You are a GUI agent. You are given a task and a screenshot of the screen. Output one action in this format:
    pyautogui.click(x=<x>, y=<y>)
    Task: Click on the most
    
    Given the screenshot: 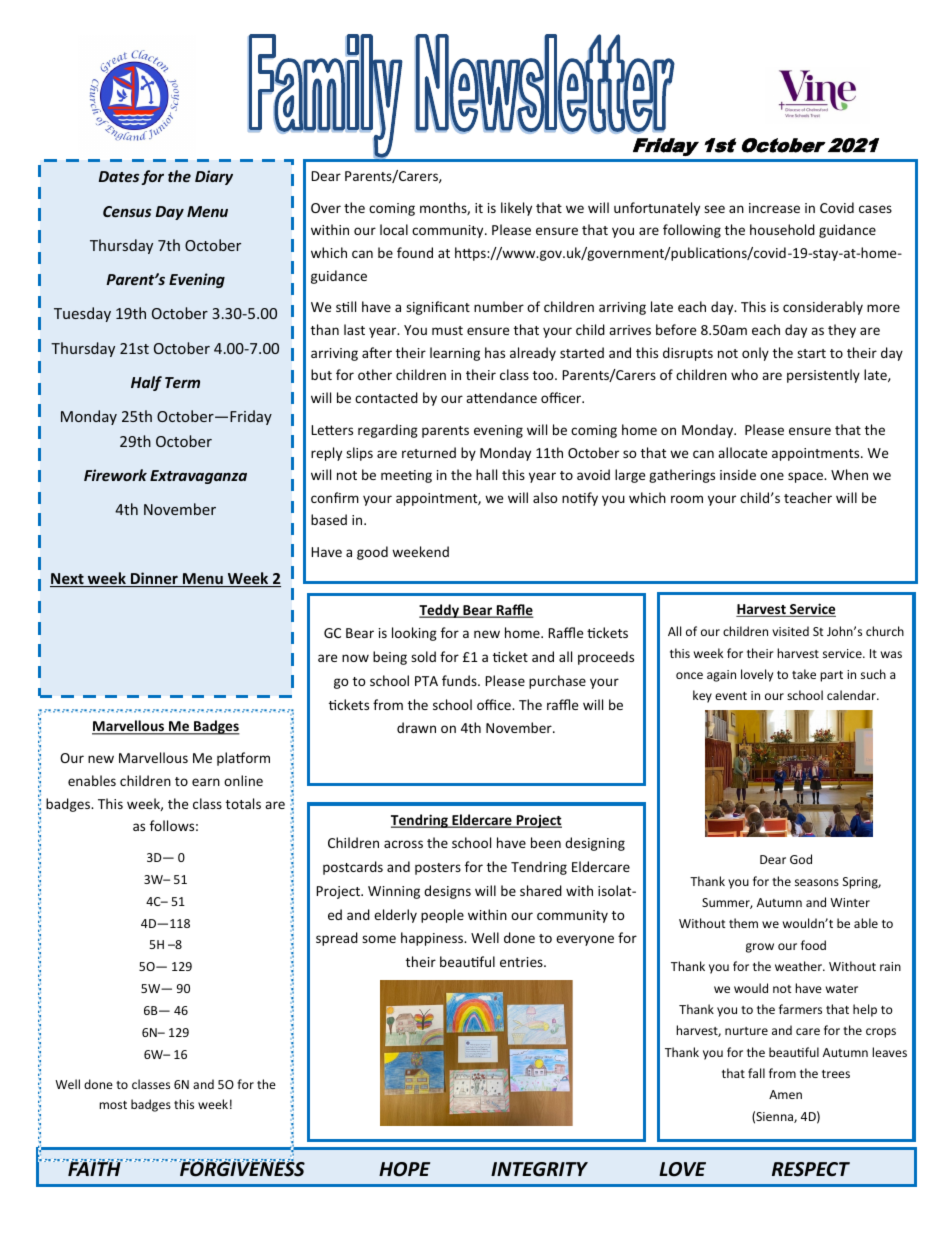 What is the action you would take?
    pyautogui.click(x=113, y=1105)
